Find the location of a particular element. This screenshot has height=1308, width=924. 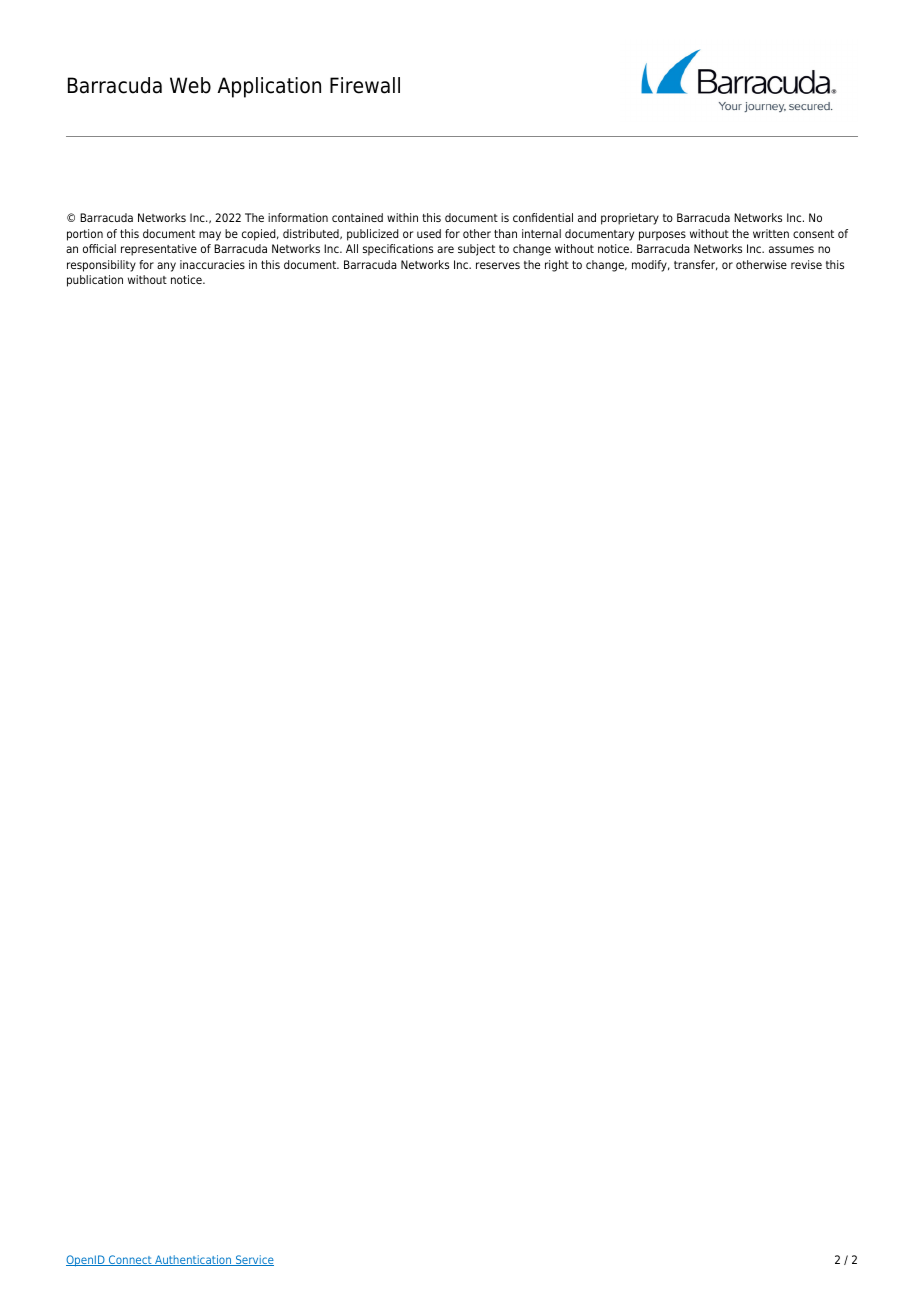

publication is located at coordinates (95, 281).
